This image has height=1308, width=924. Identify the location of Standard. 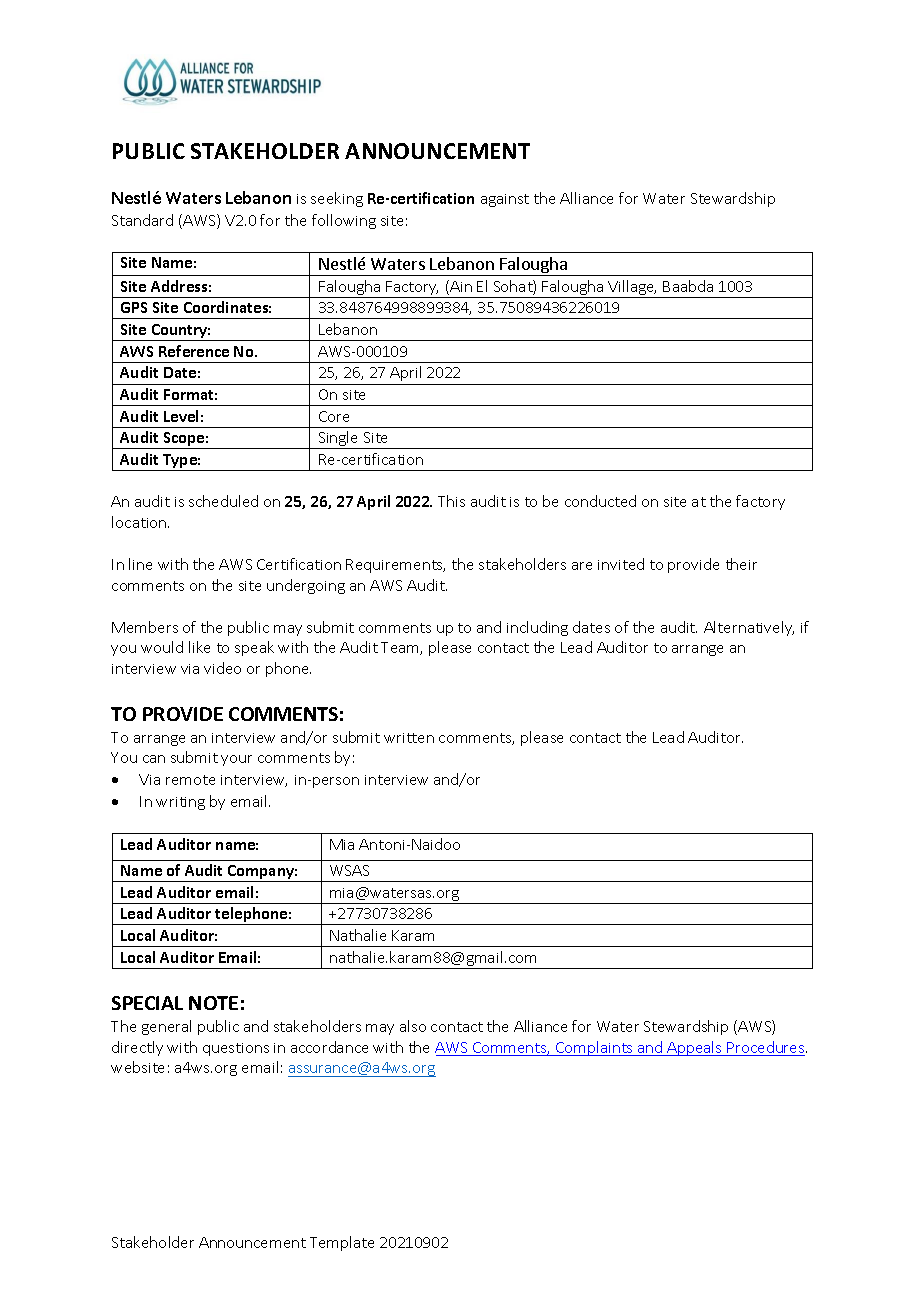
(142, 220).
